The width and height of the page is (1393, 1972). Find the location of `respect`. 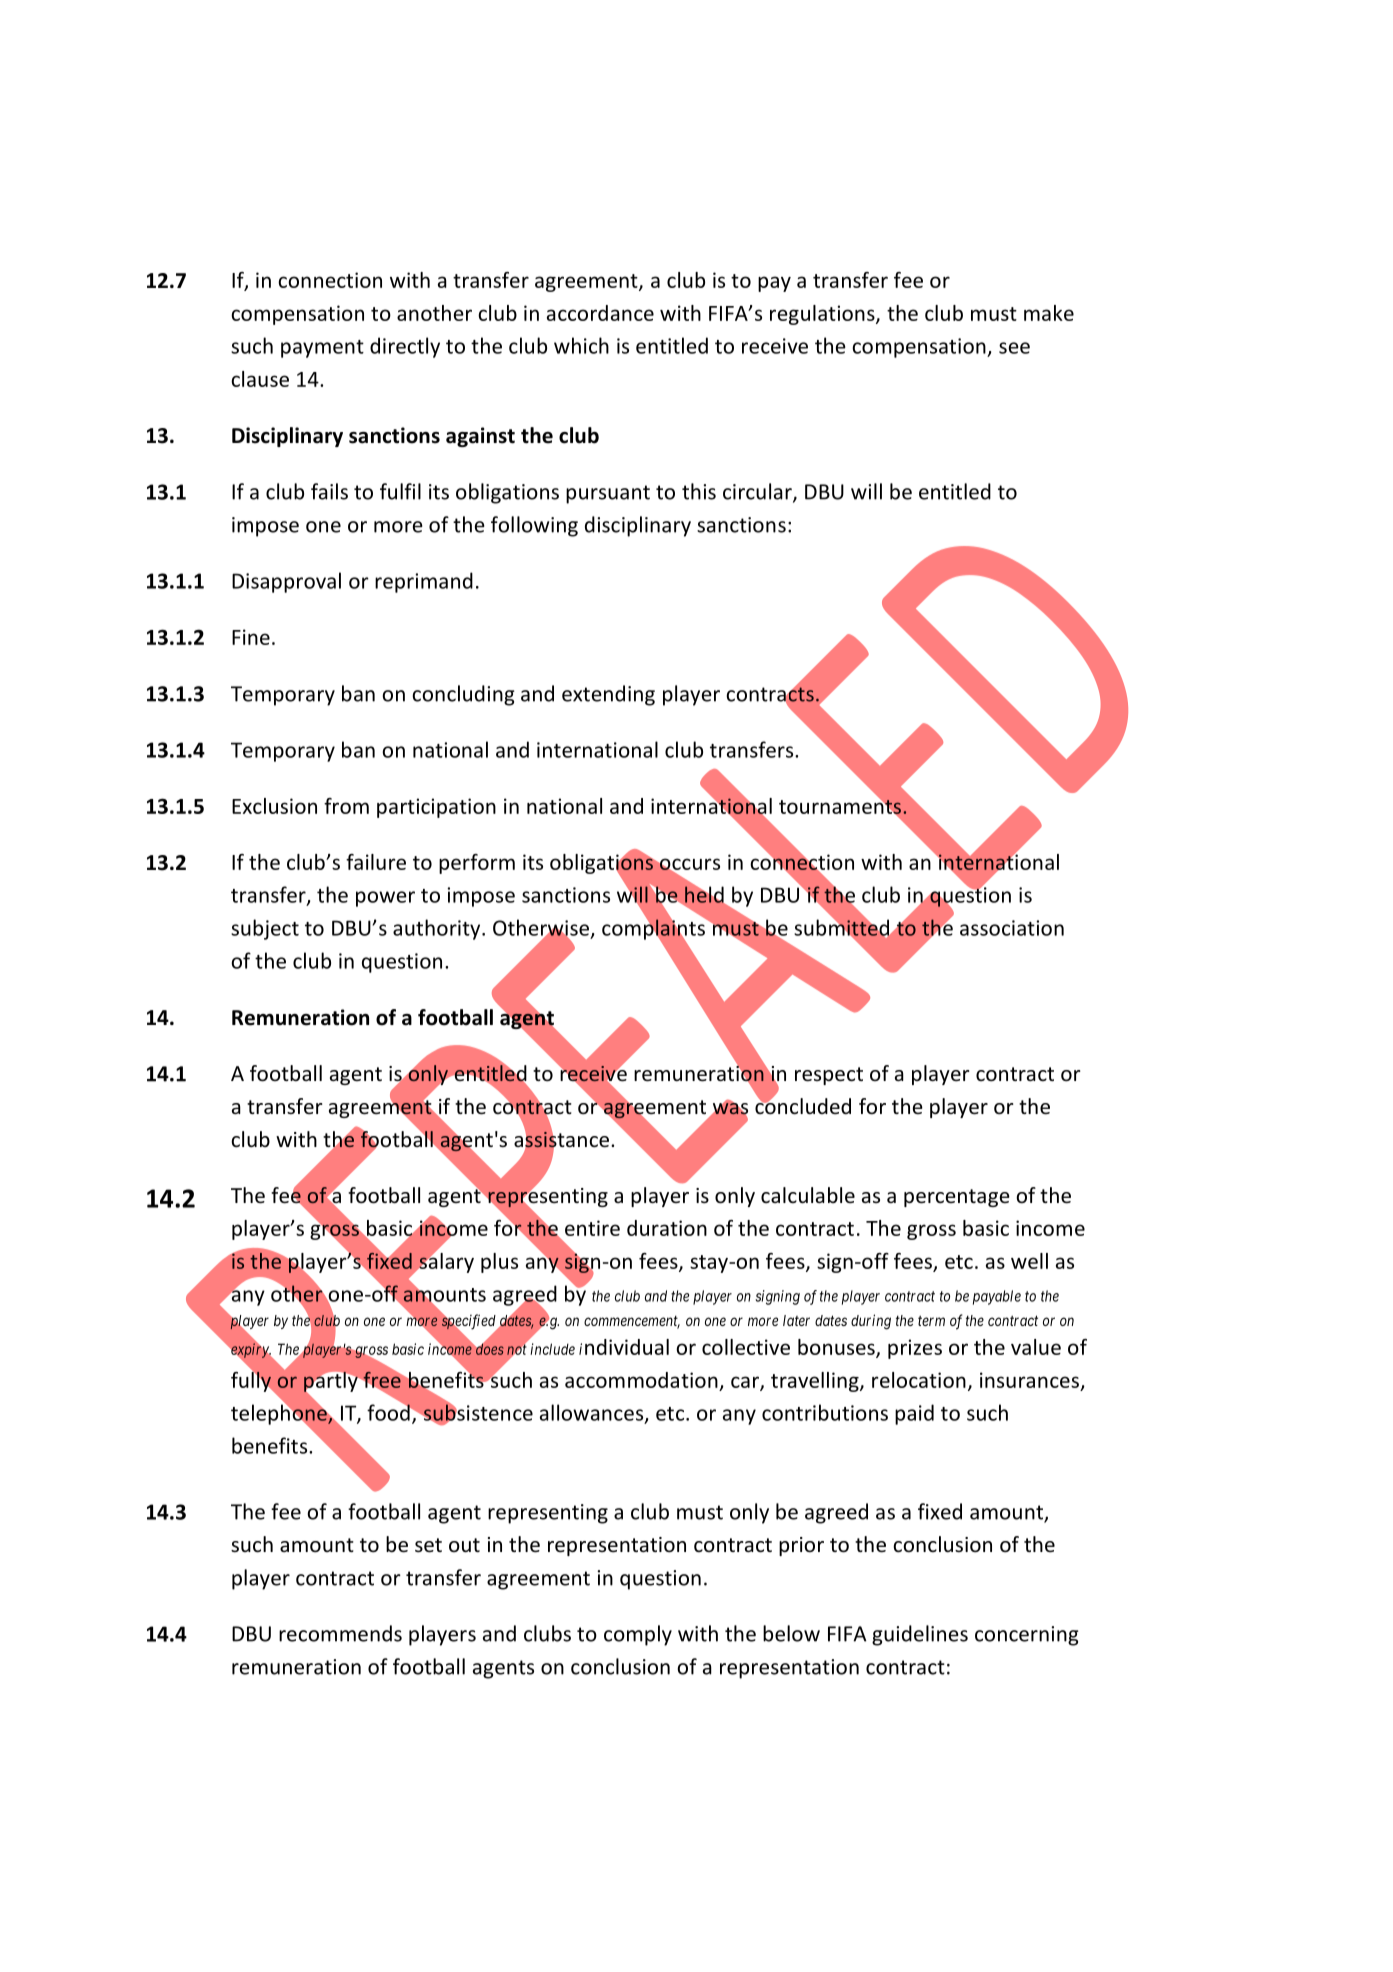

respect is located at coordinates (829, 1076).
